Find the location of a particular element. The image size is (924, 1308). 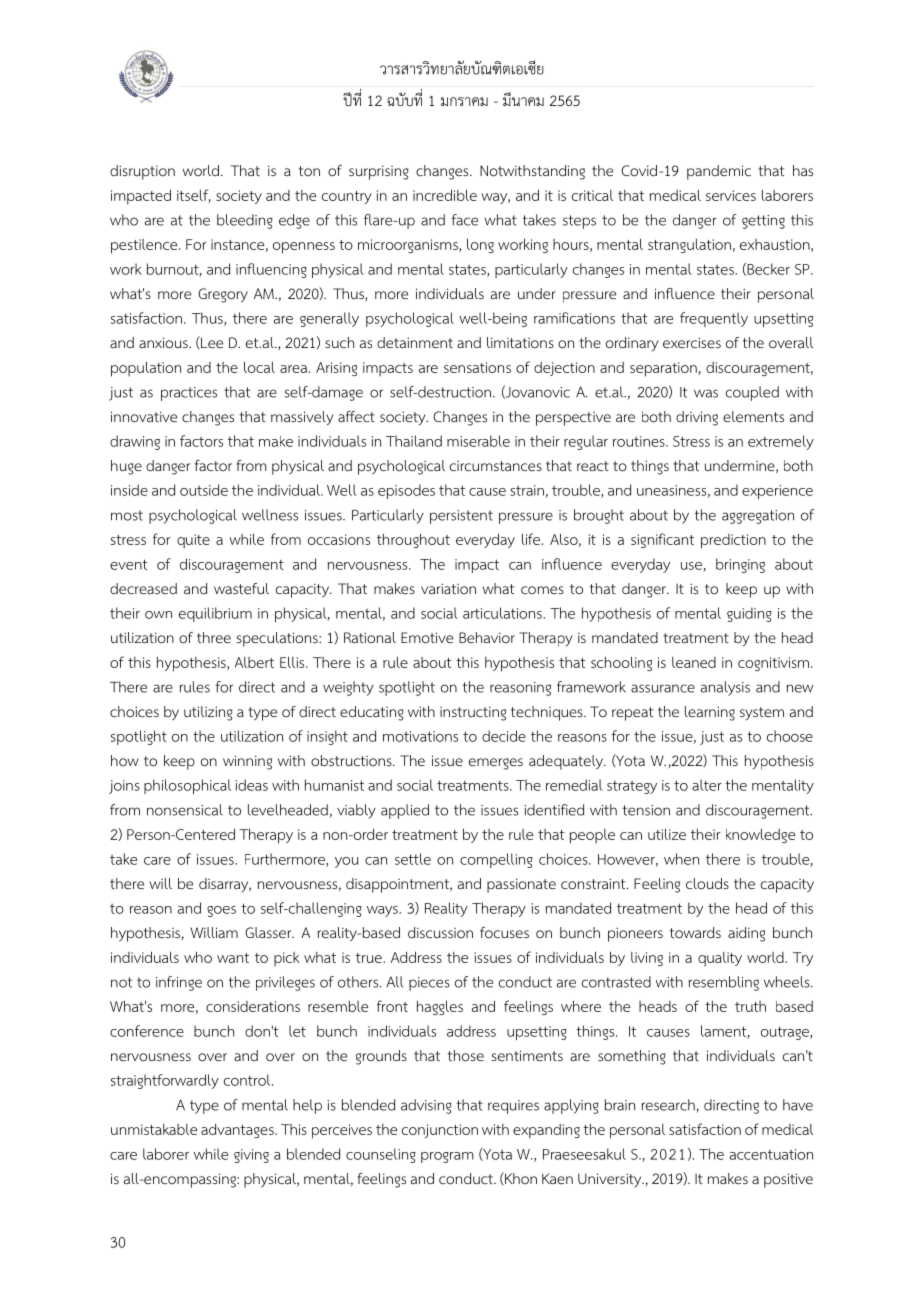

program is located at coordinates (447, 1157).
